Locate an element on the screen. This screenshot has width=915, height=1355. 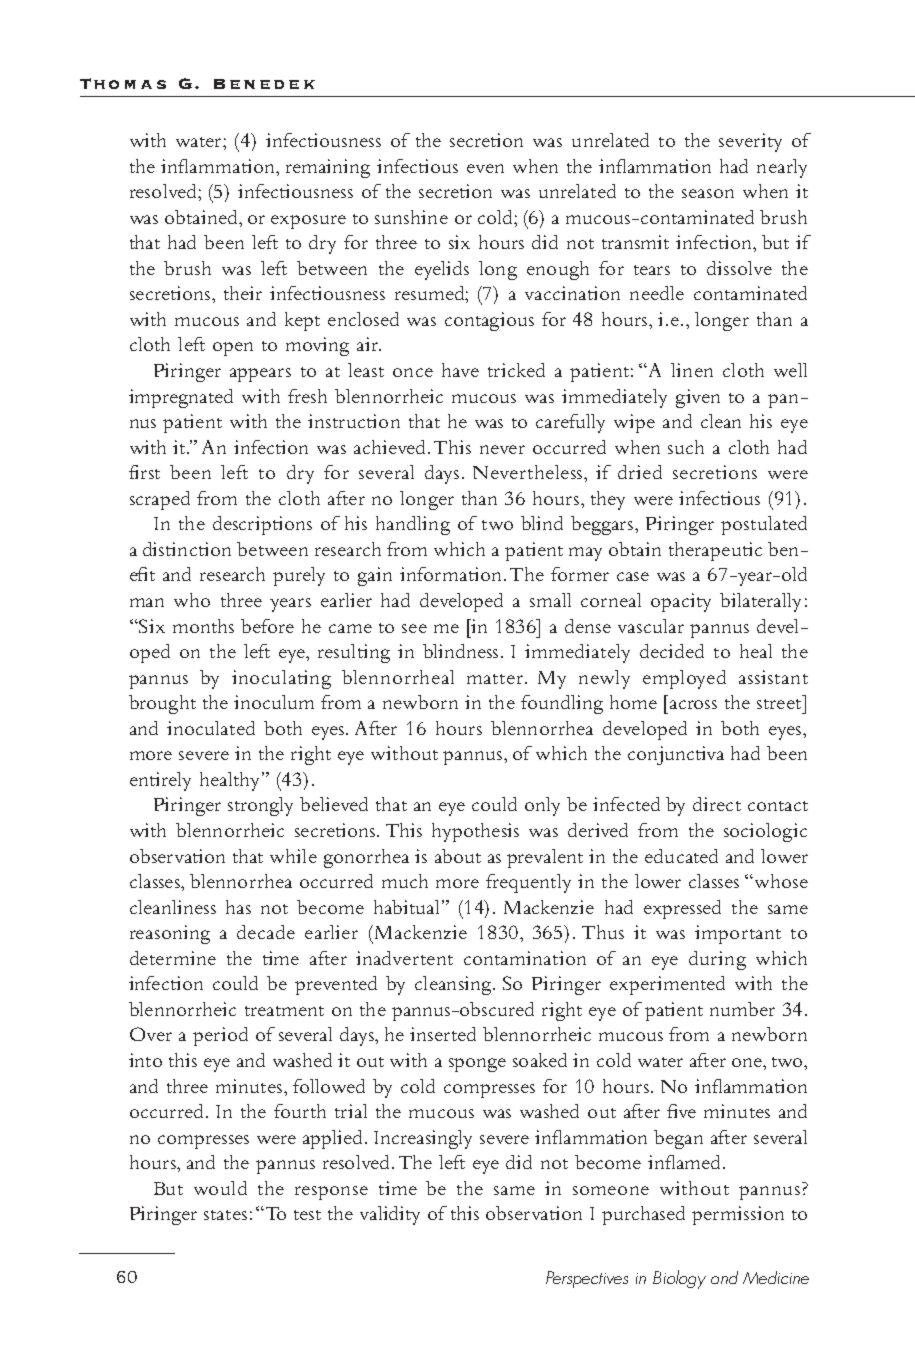
sunshine is located at coordinates (411, 217).
